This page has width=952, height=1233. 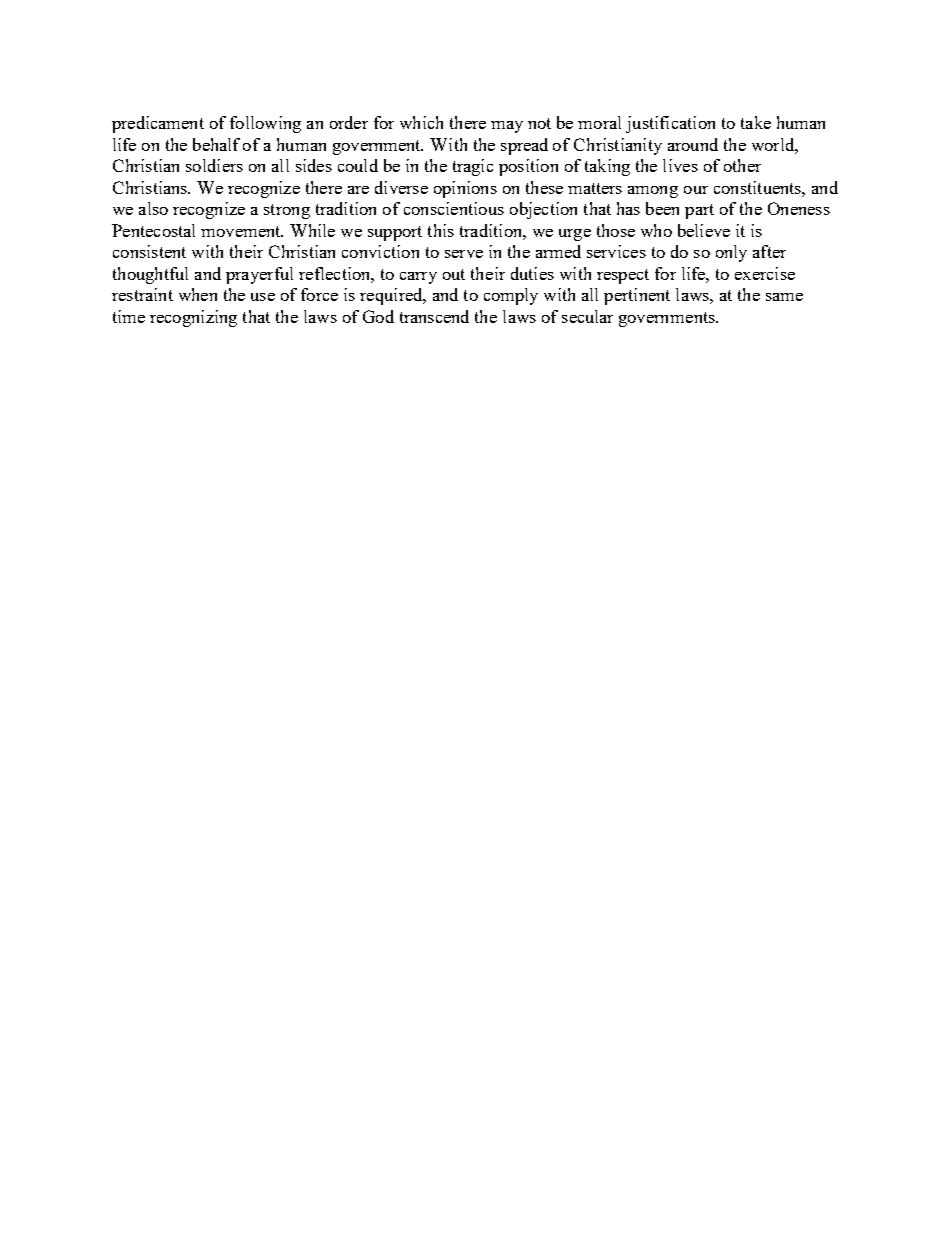 What do you see at coordinates (158, 124) in the page?
I see `predicament` at bounding box center [158, 124].
